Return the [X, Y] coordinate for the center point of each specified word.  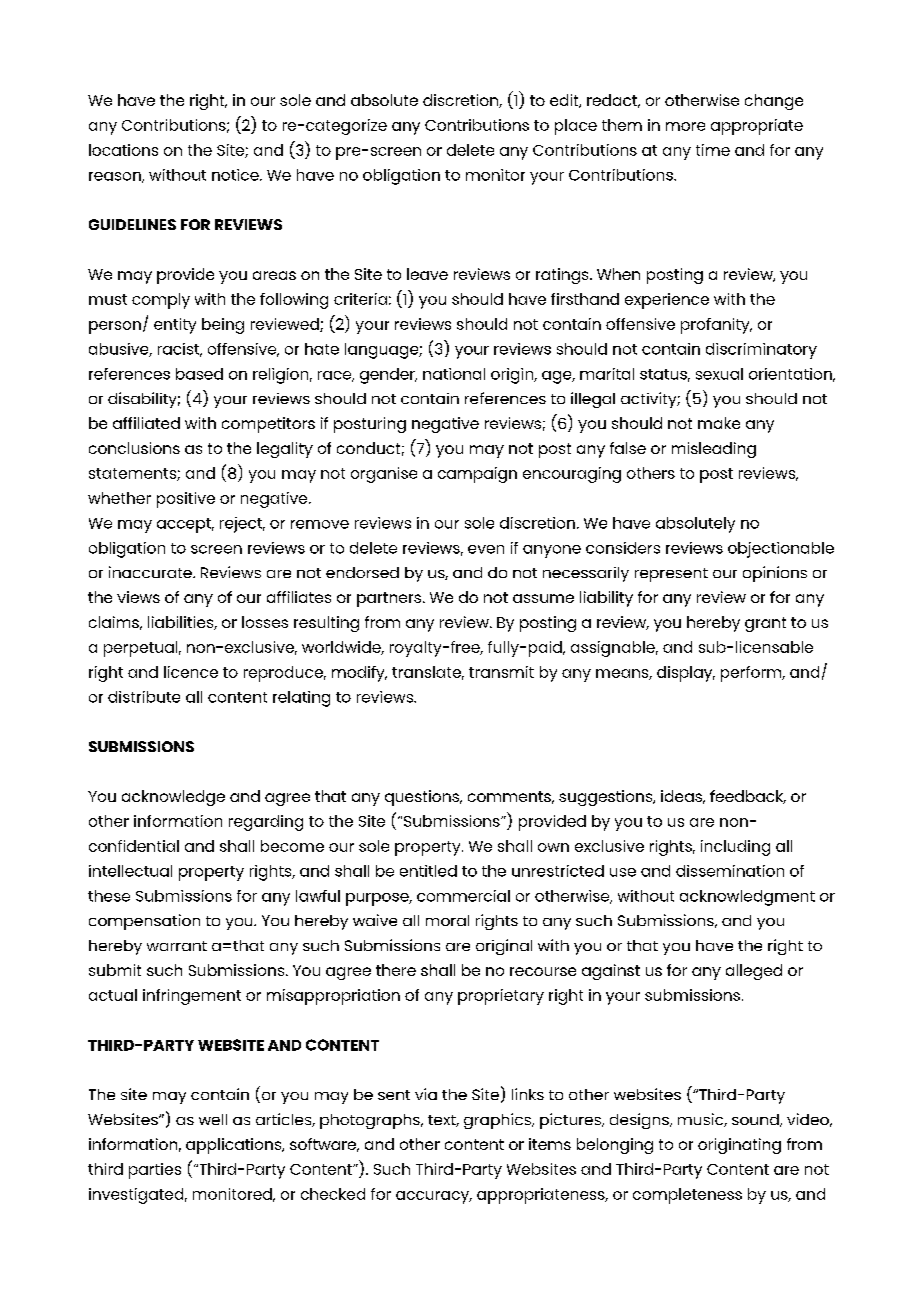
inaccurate [151, 572]
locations [123, 150]
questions [423, 798]
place [576, 127]
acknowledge [173, 798]
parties [155, 1171]
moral [447, 920]
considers [623, 548]
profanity [716, 326]
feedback [748, 797]
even [486, 549]
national [454, 374]
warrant [177, 946]
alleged [754, 972]
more [685, 126]
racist [180, 350]
